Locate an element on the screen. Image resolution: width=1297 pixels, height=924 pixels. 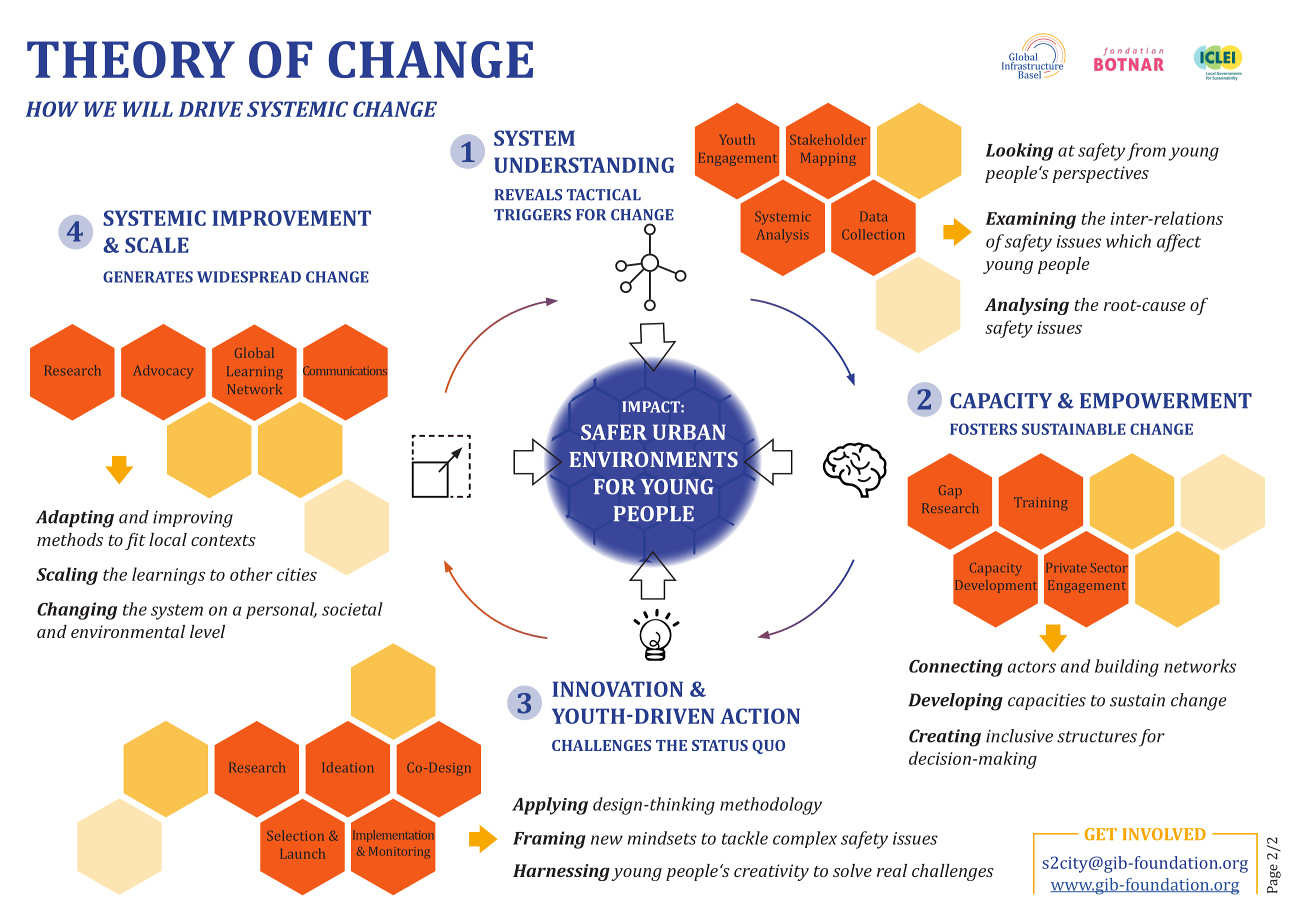
level is located at coordinates (207, 631).
